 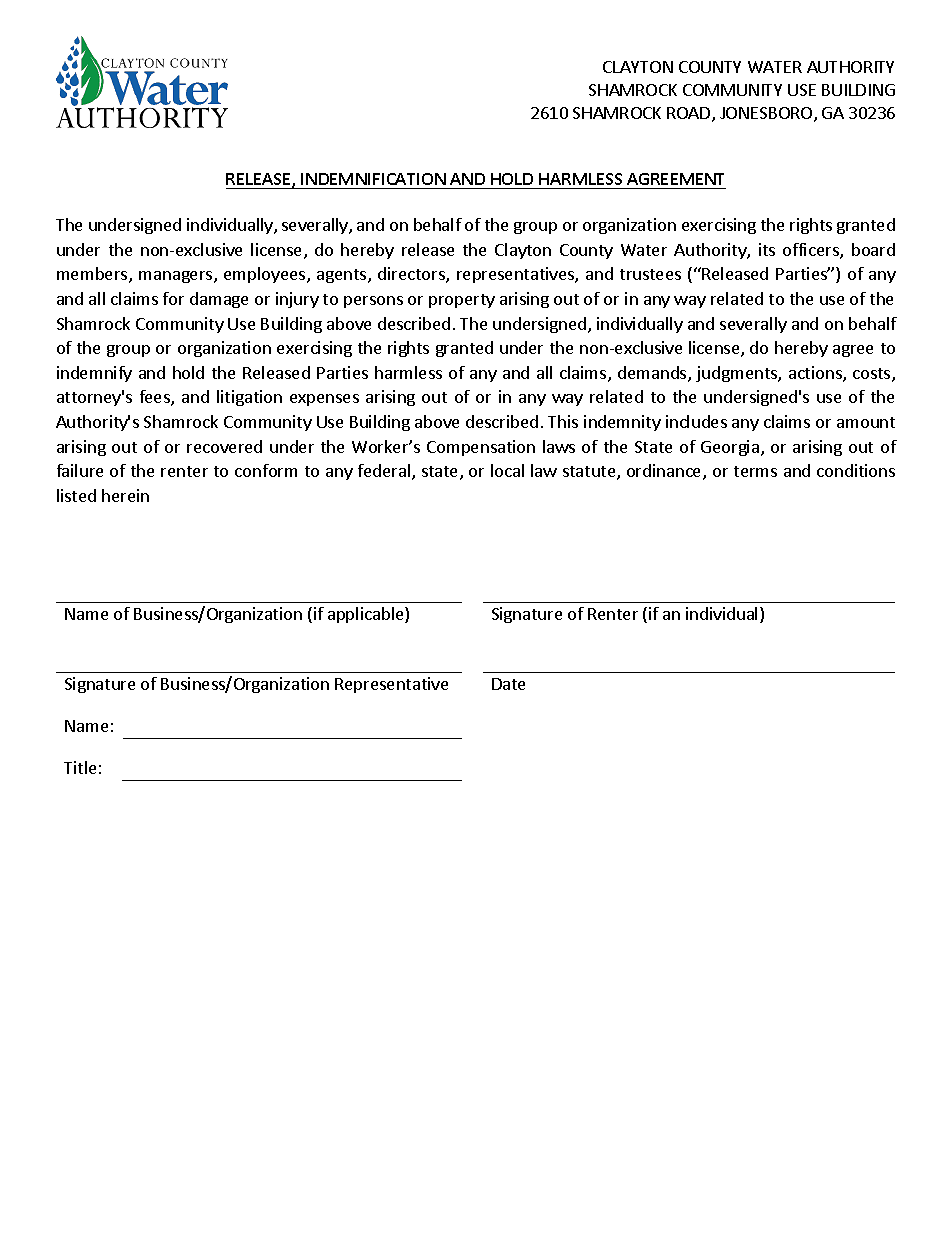 What do you see at coordinates (507, 470) in the image?
I see `local` at bounding box center [507, 470].
